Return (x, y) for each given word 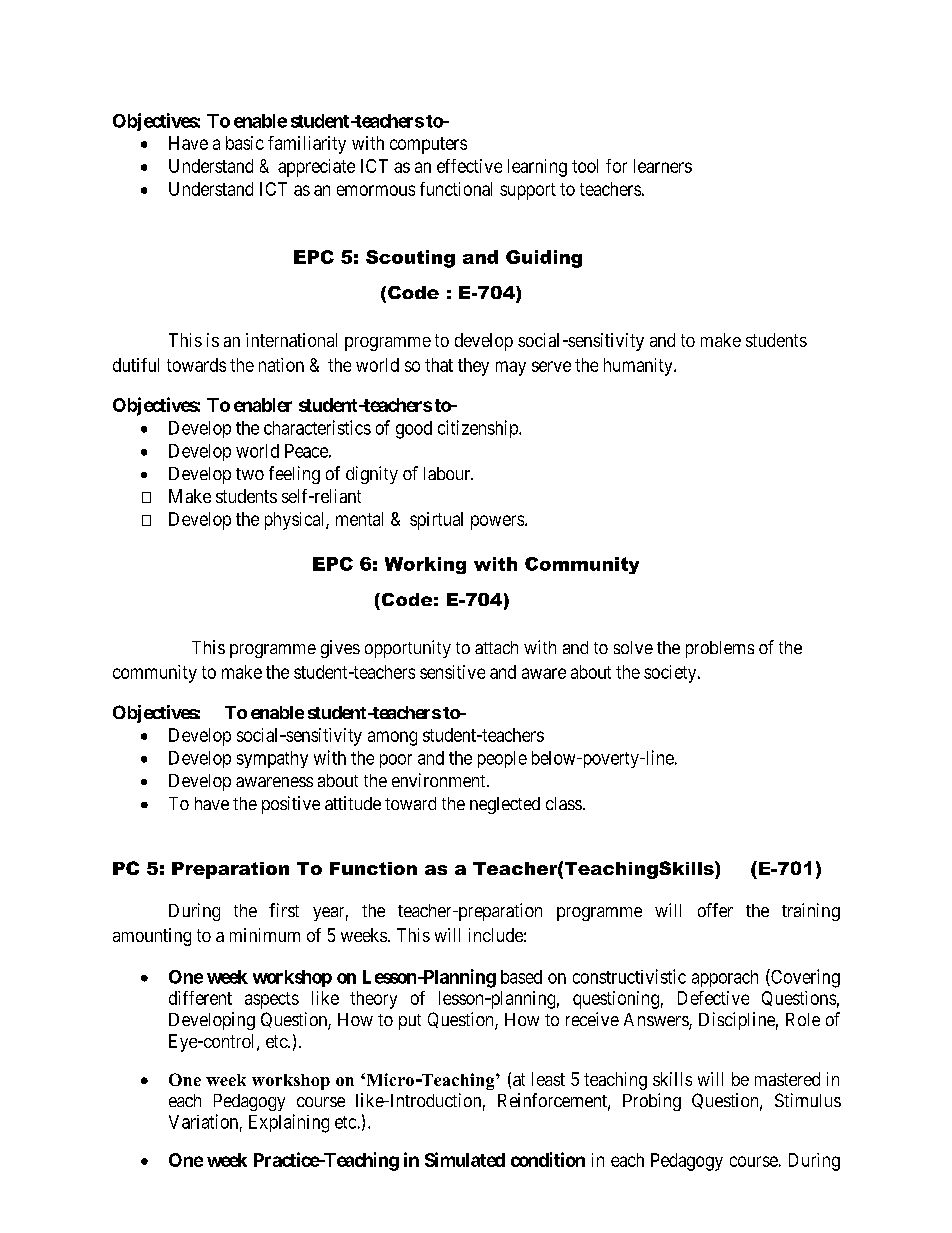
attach (496, 647)
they (473, 367)
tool (585, 166)
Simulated (465, 1159)
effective (469, 166)
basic (245, 143)
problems (720, 649)
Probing (652, 1102)
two (250, 474)
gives (340, 649)
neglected (505, 805)
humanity (639, 367)
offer (715, 910)
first (284, 910)
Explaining (289, 1123)
